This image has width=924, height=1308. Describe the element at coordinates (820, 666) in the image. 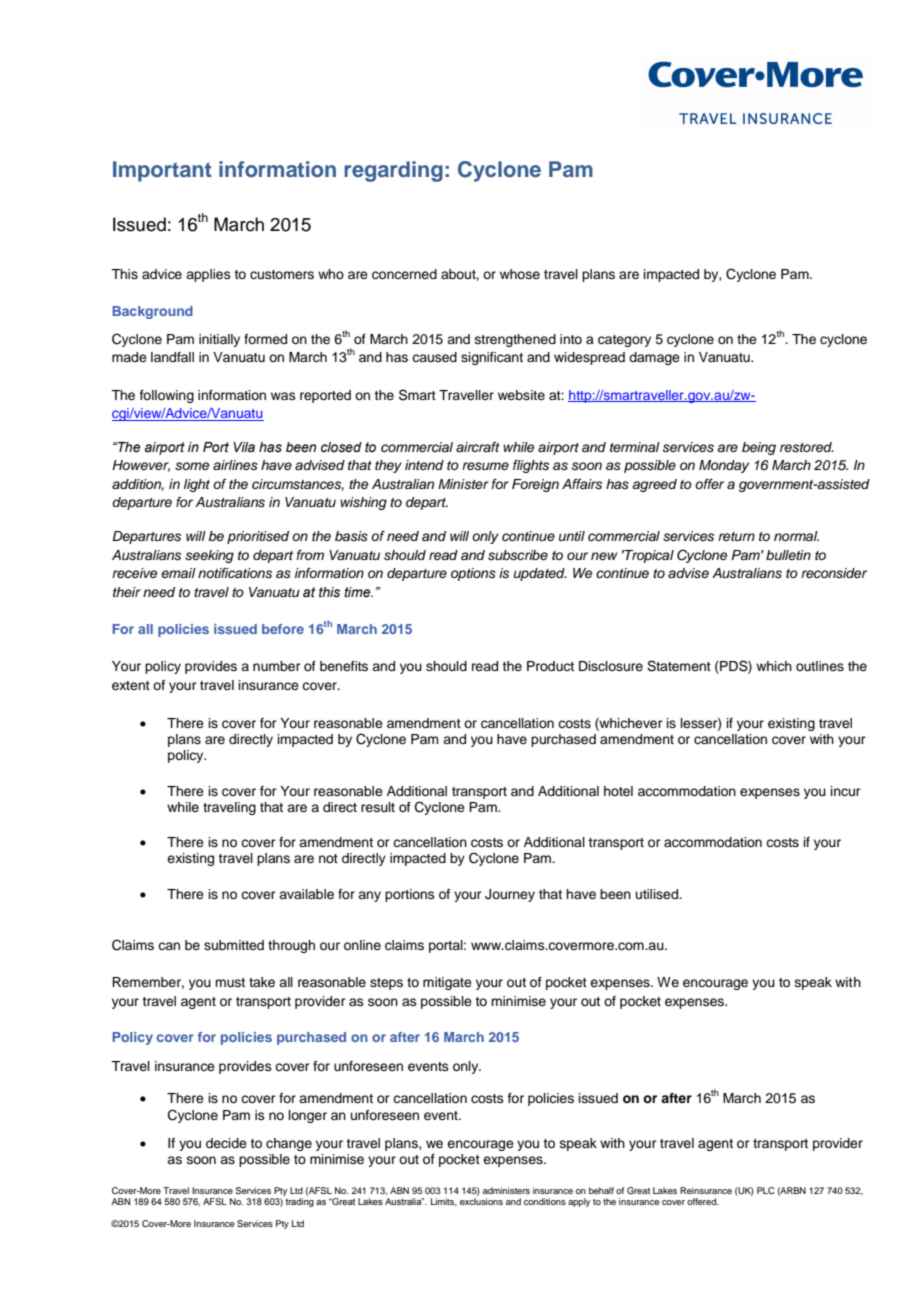

I see `outlines` at that location.
